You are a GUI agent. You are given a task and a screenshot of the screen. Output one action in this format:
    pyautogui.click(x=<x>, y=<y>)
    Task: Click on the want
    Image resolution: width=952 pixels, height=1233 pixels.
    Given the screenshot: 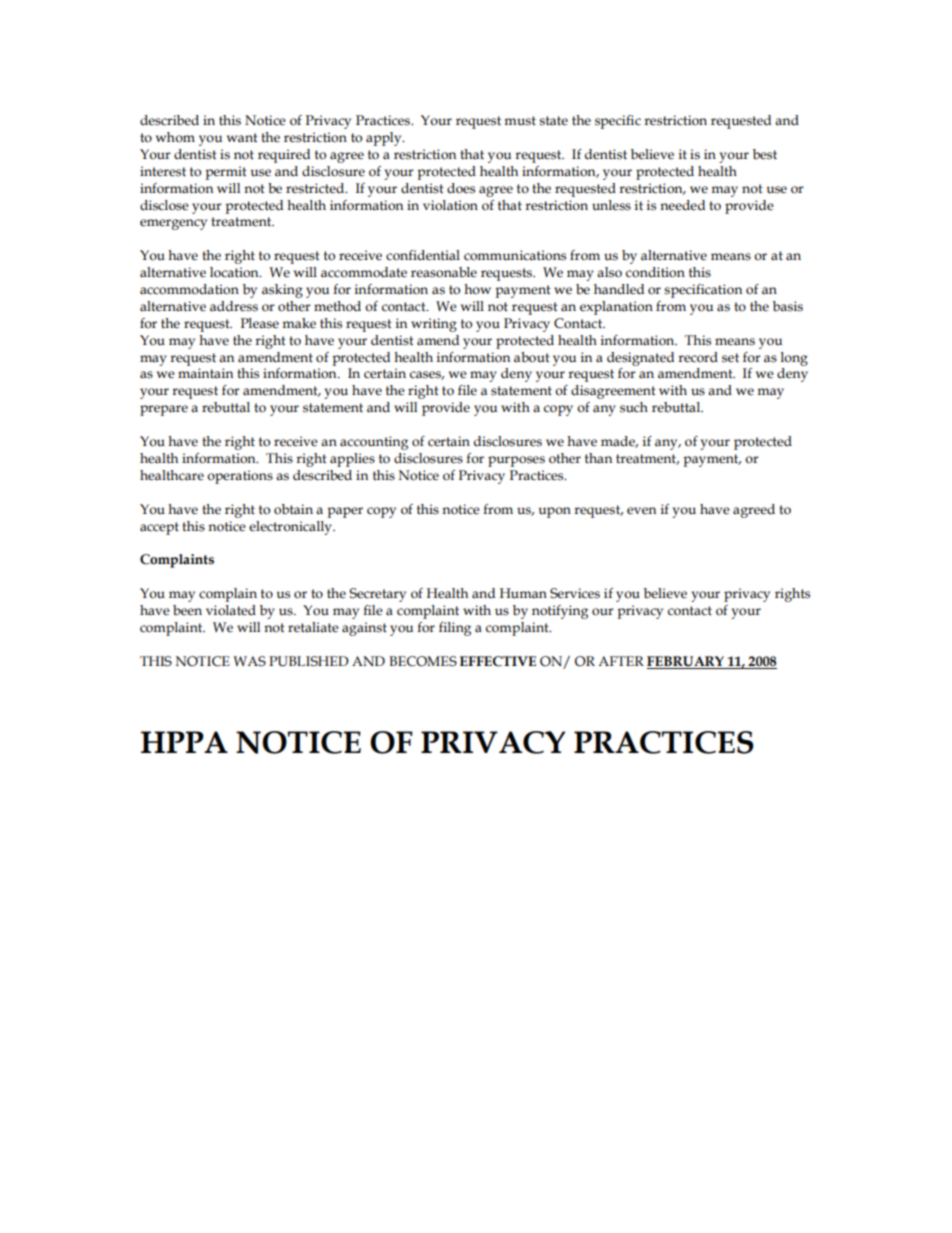 What is the action you would take?
    pyautogui.click(x=242, y=137)
